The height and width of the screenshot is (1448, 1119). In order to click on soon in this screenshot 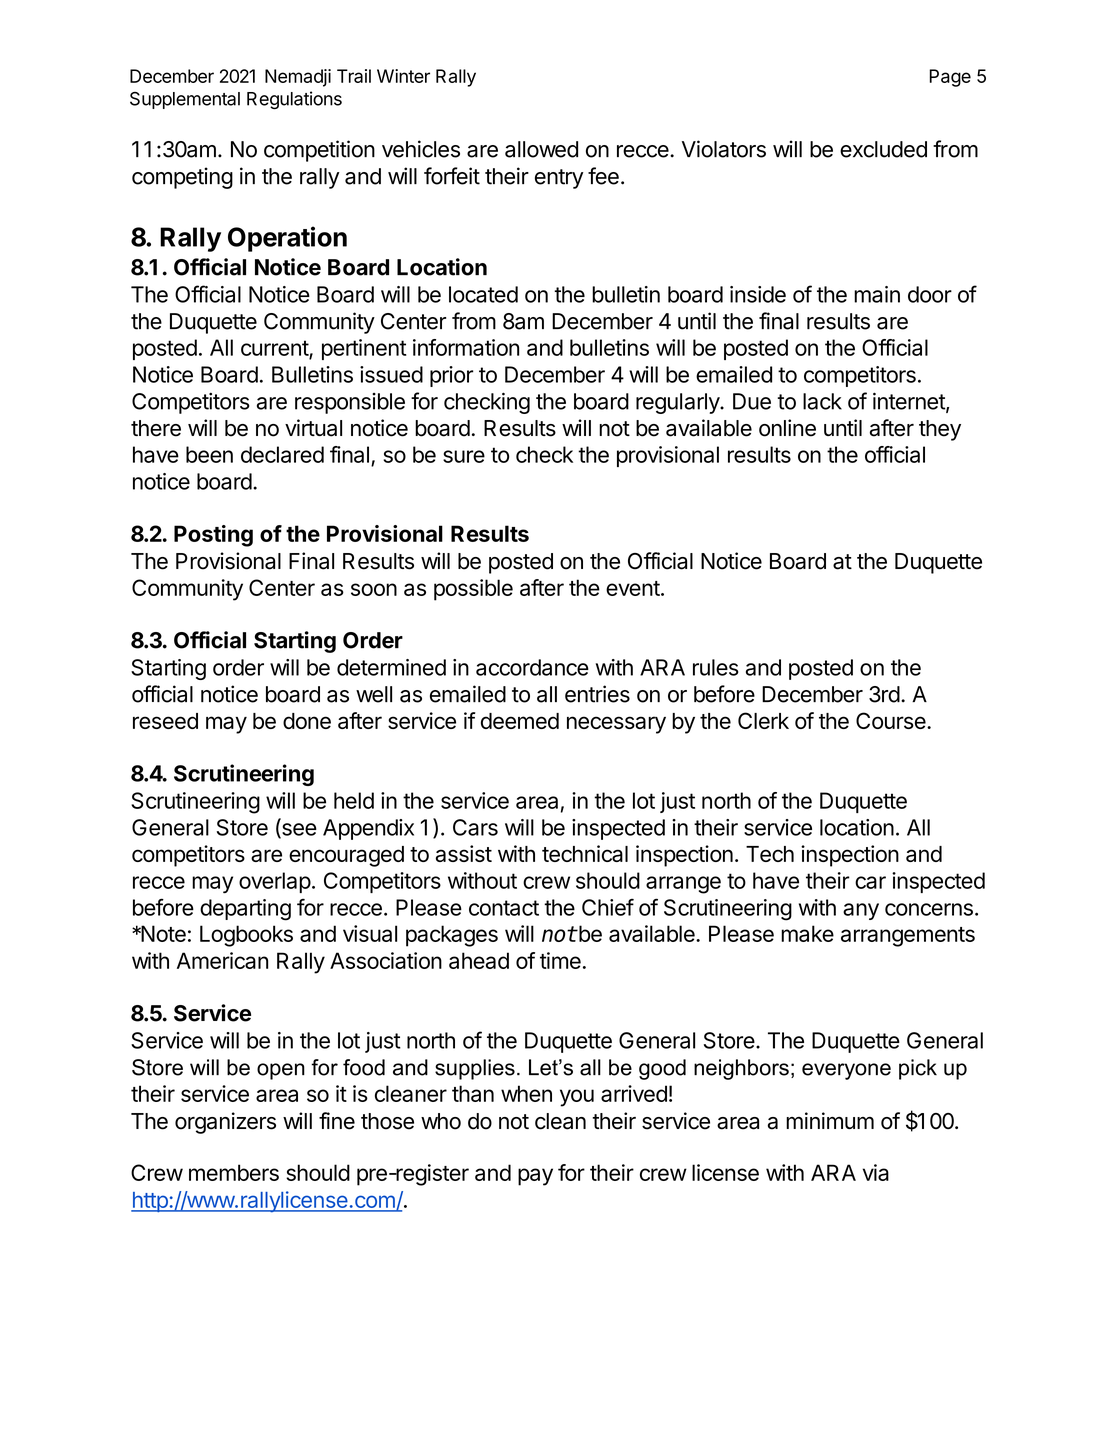, I will do `click(374, 589)`.
